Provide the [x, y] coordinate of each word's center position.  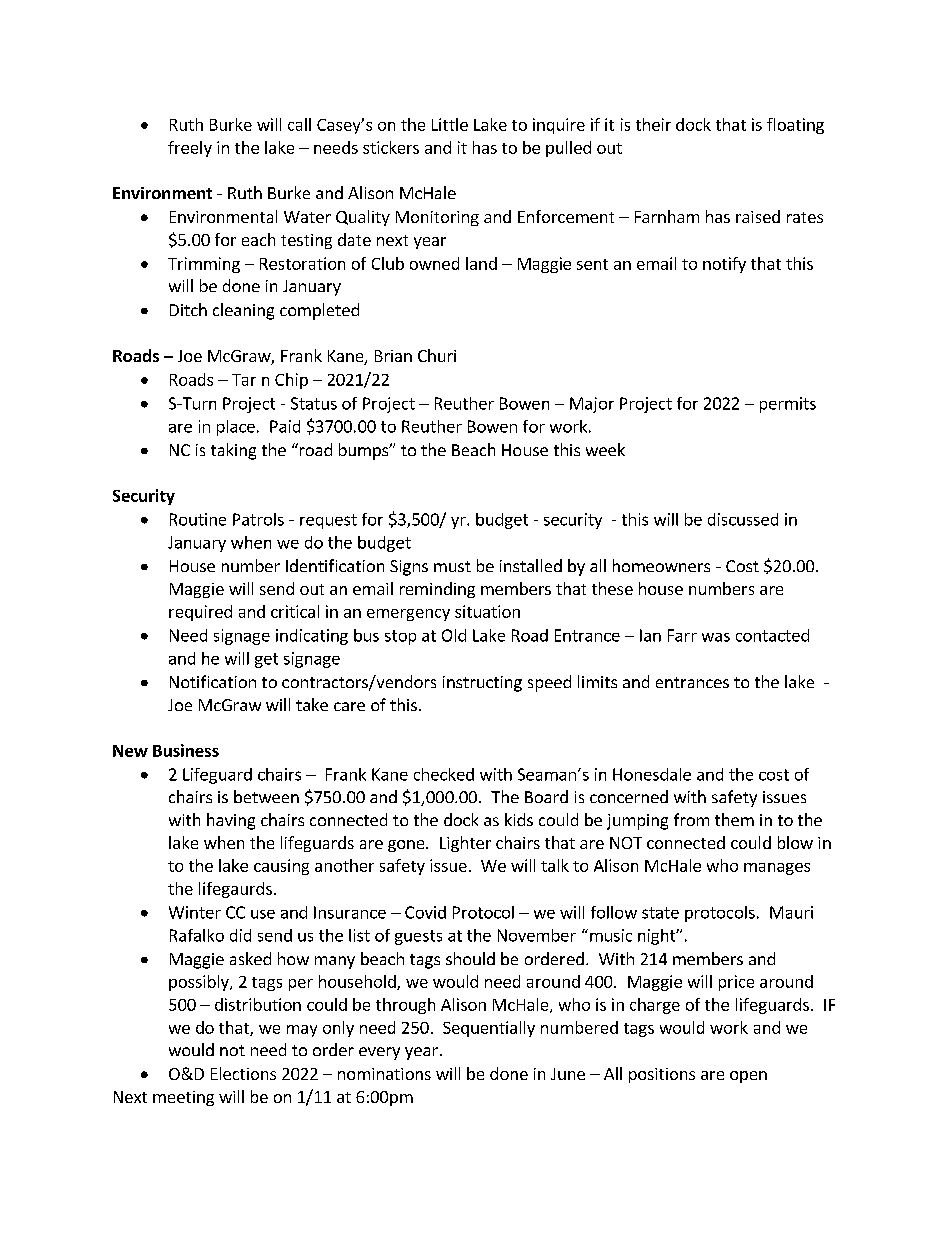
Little [450, 124]
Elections [243, 1073]
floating [795, 126]
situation [487, 611]
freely [190, 149]
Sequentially [489, 1029]
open [748, 1077]
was [716, 637]
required [200, 613]
